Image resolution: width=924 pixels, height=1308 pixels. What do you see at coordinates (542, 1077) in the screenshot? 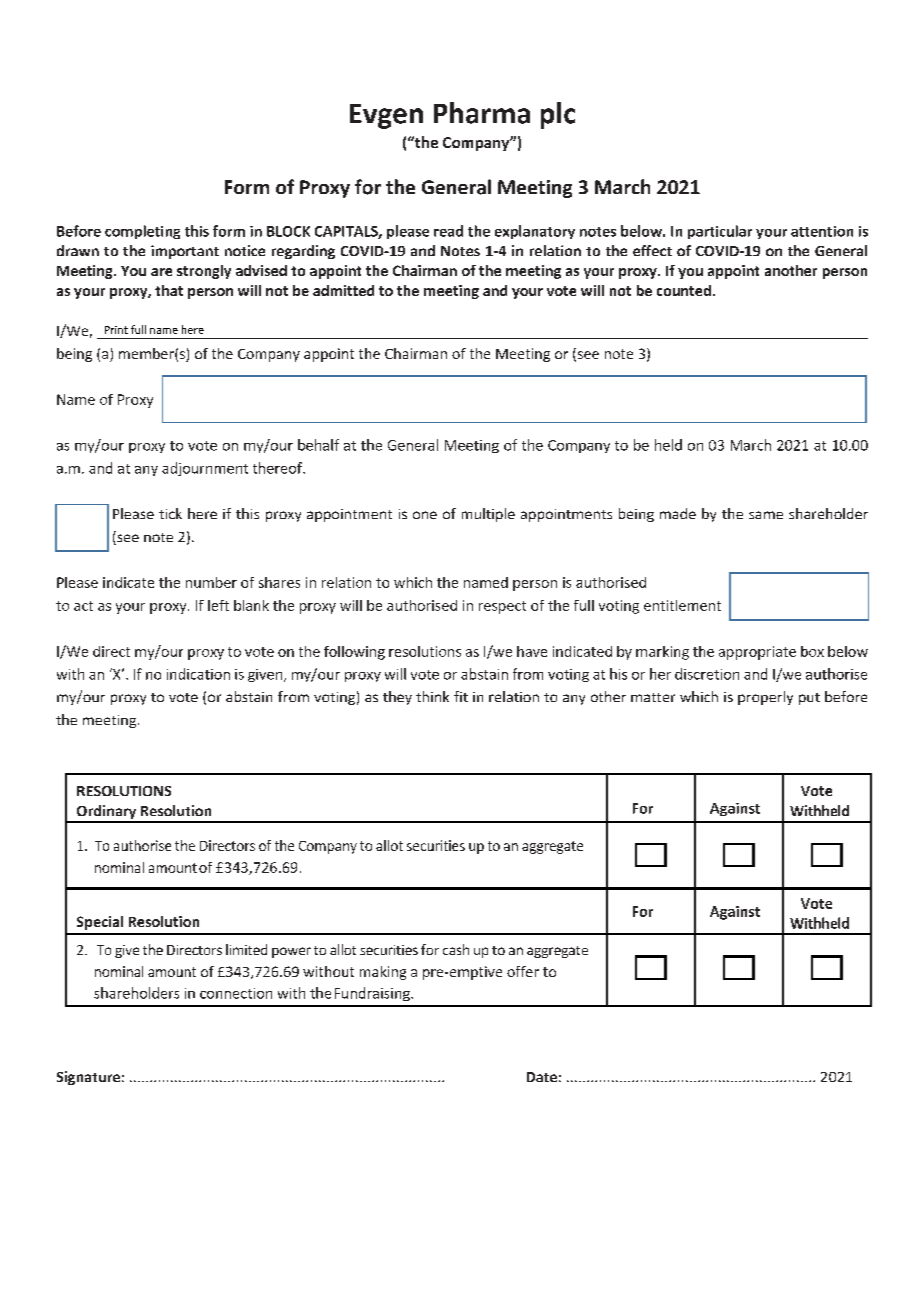
I see `Date` at bounding box center [542, 1077].
